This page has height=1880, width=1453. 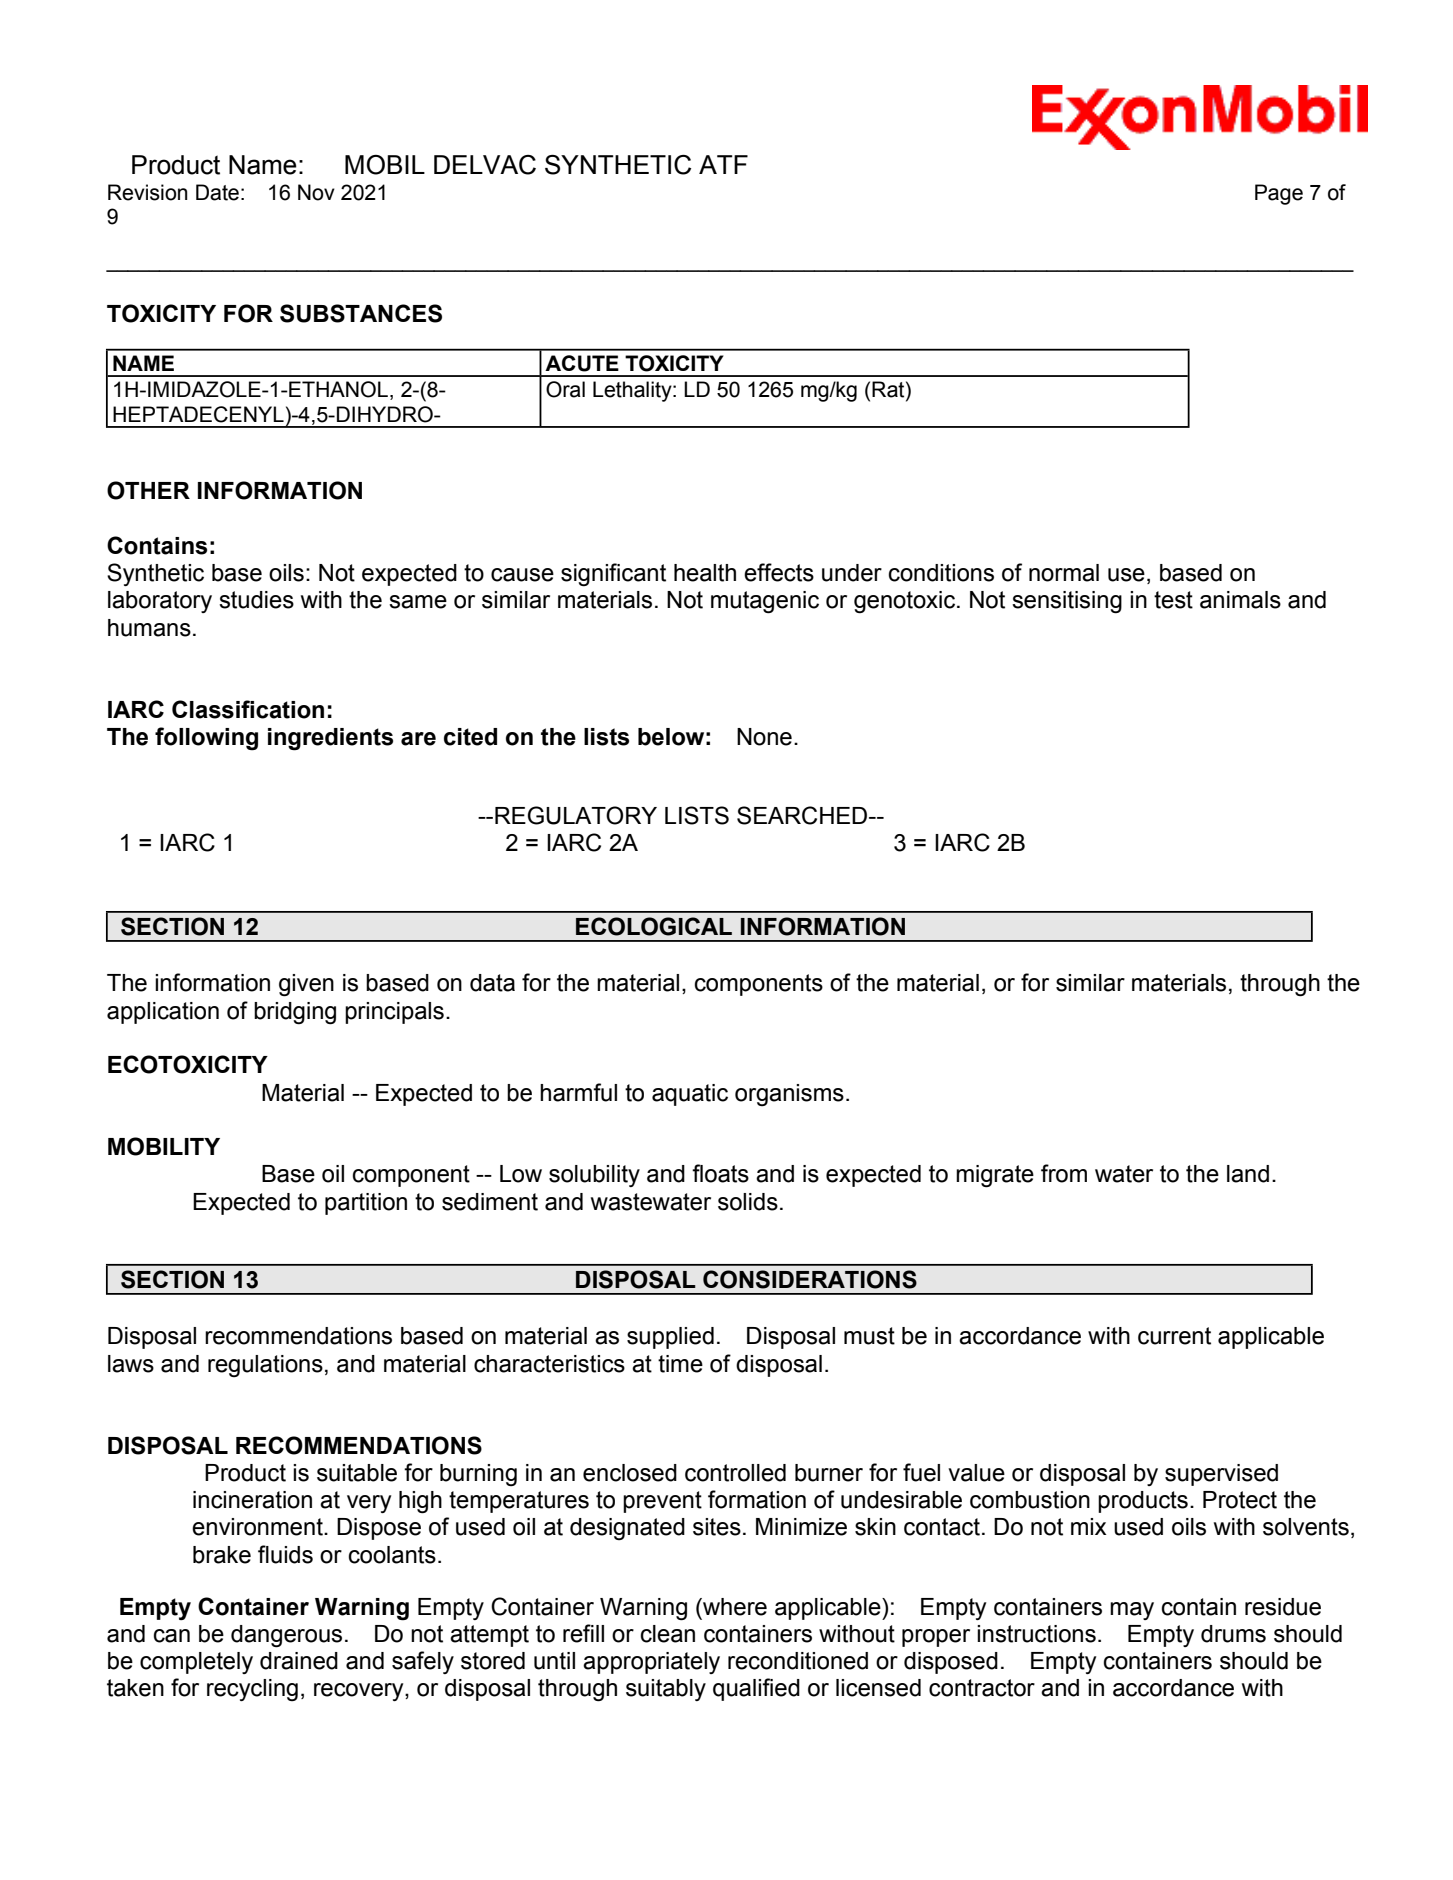 I want to click on ingredients, so click(x=330, y=739).
